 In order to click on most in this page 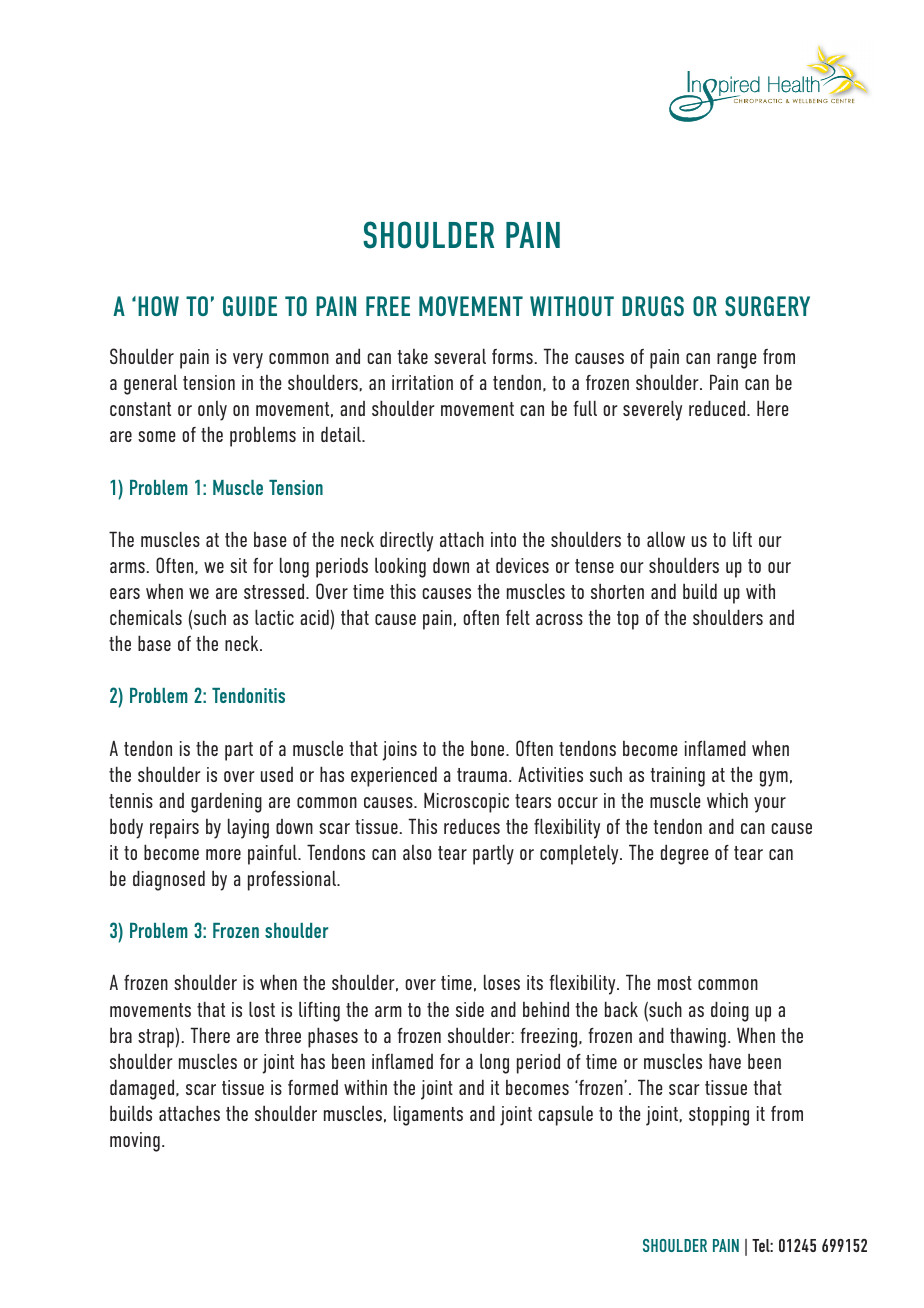, I will do `click(675, 983)`.
